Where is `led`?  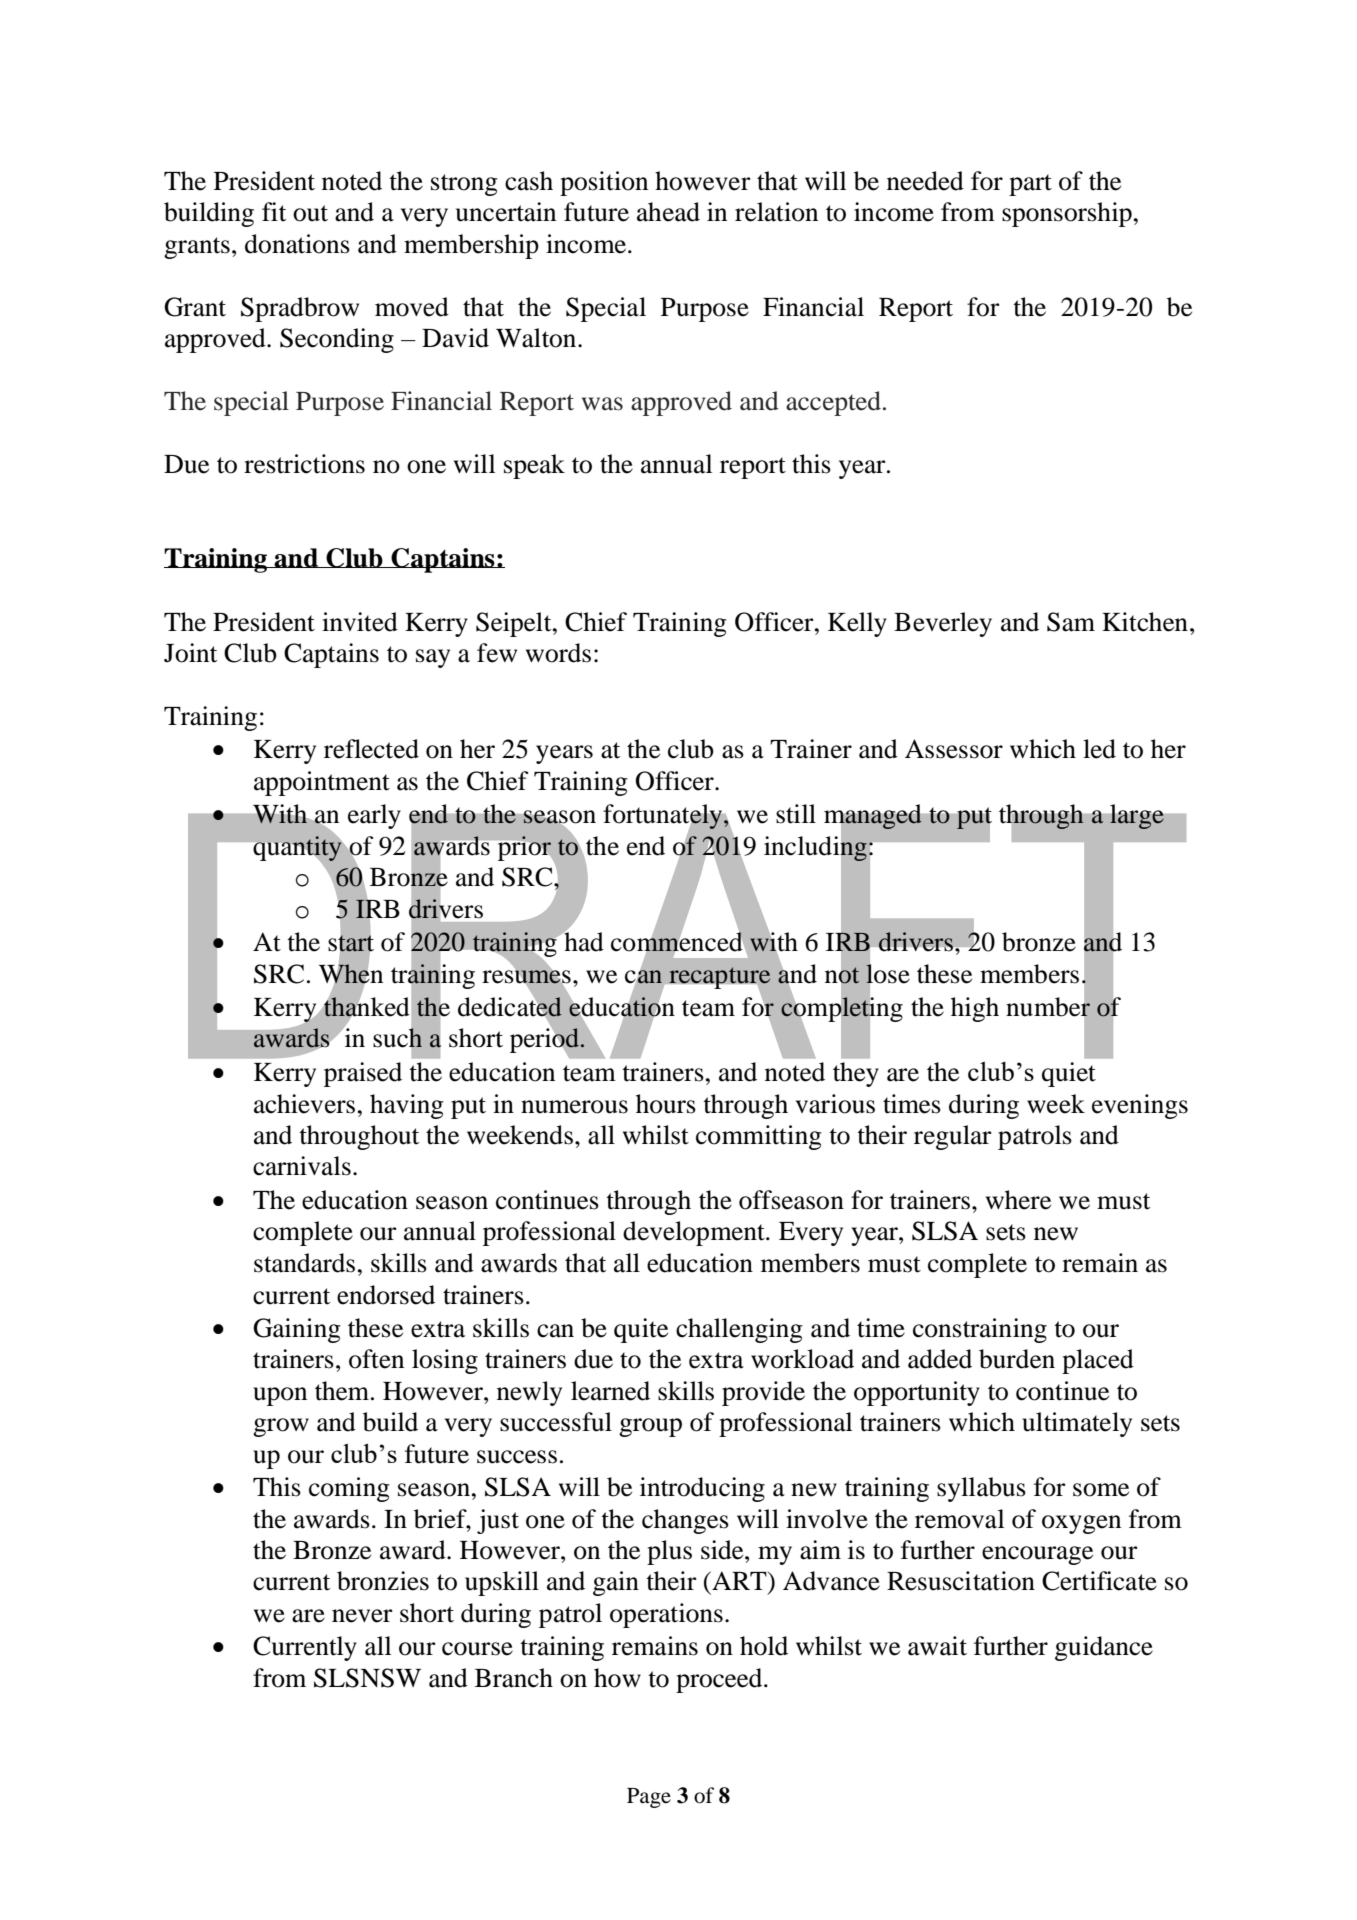 led is located at coordinates (1099, 749).
